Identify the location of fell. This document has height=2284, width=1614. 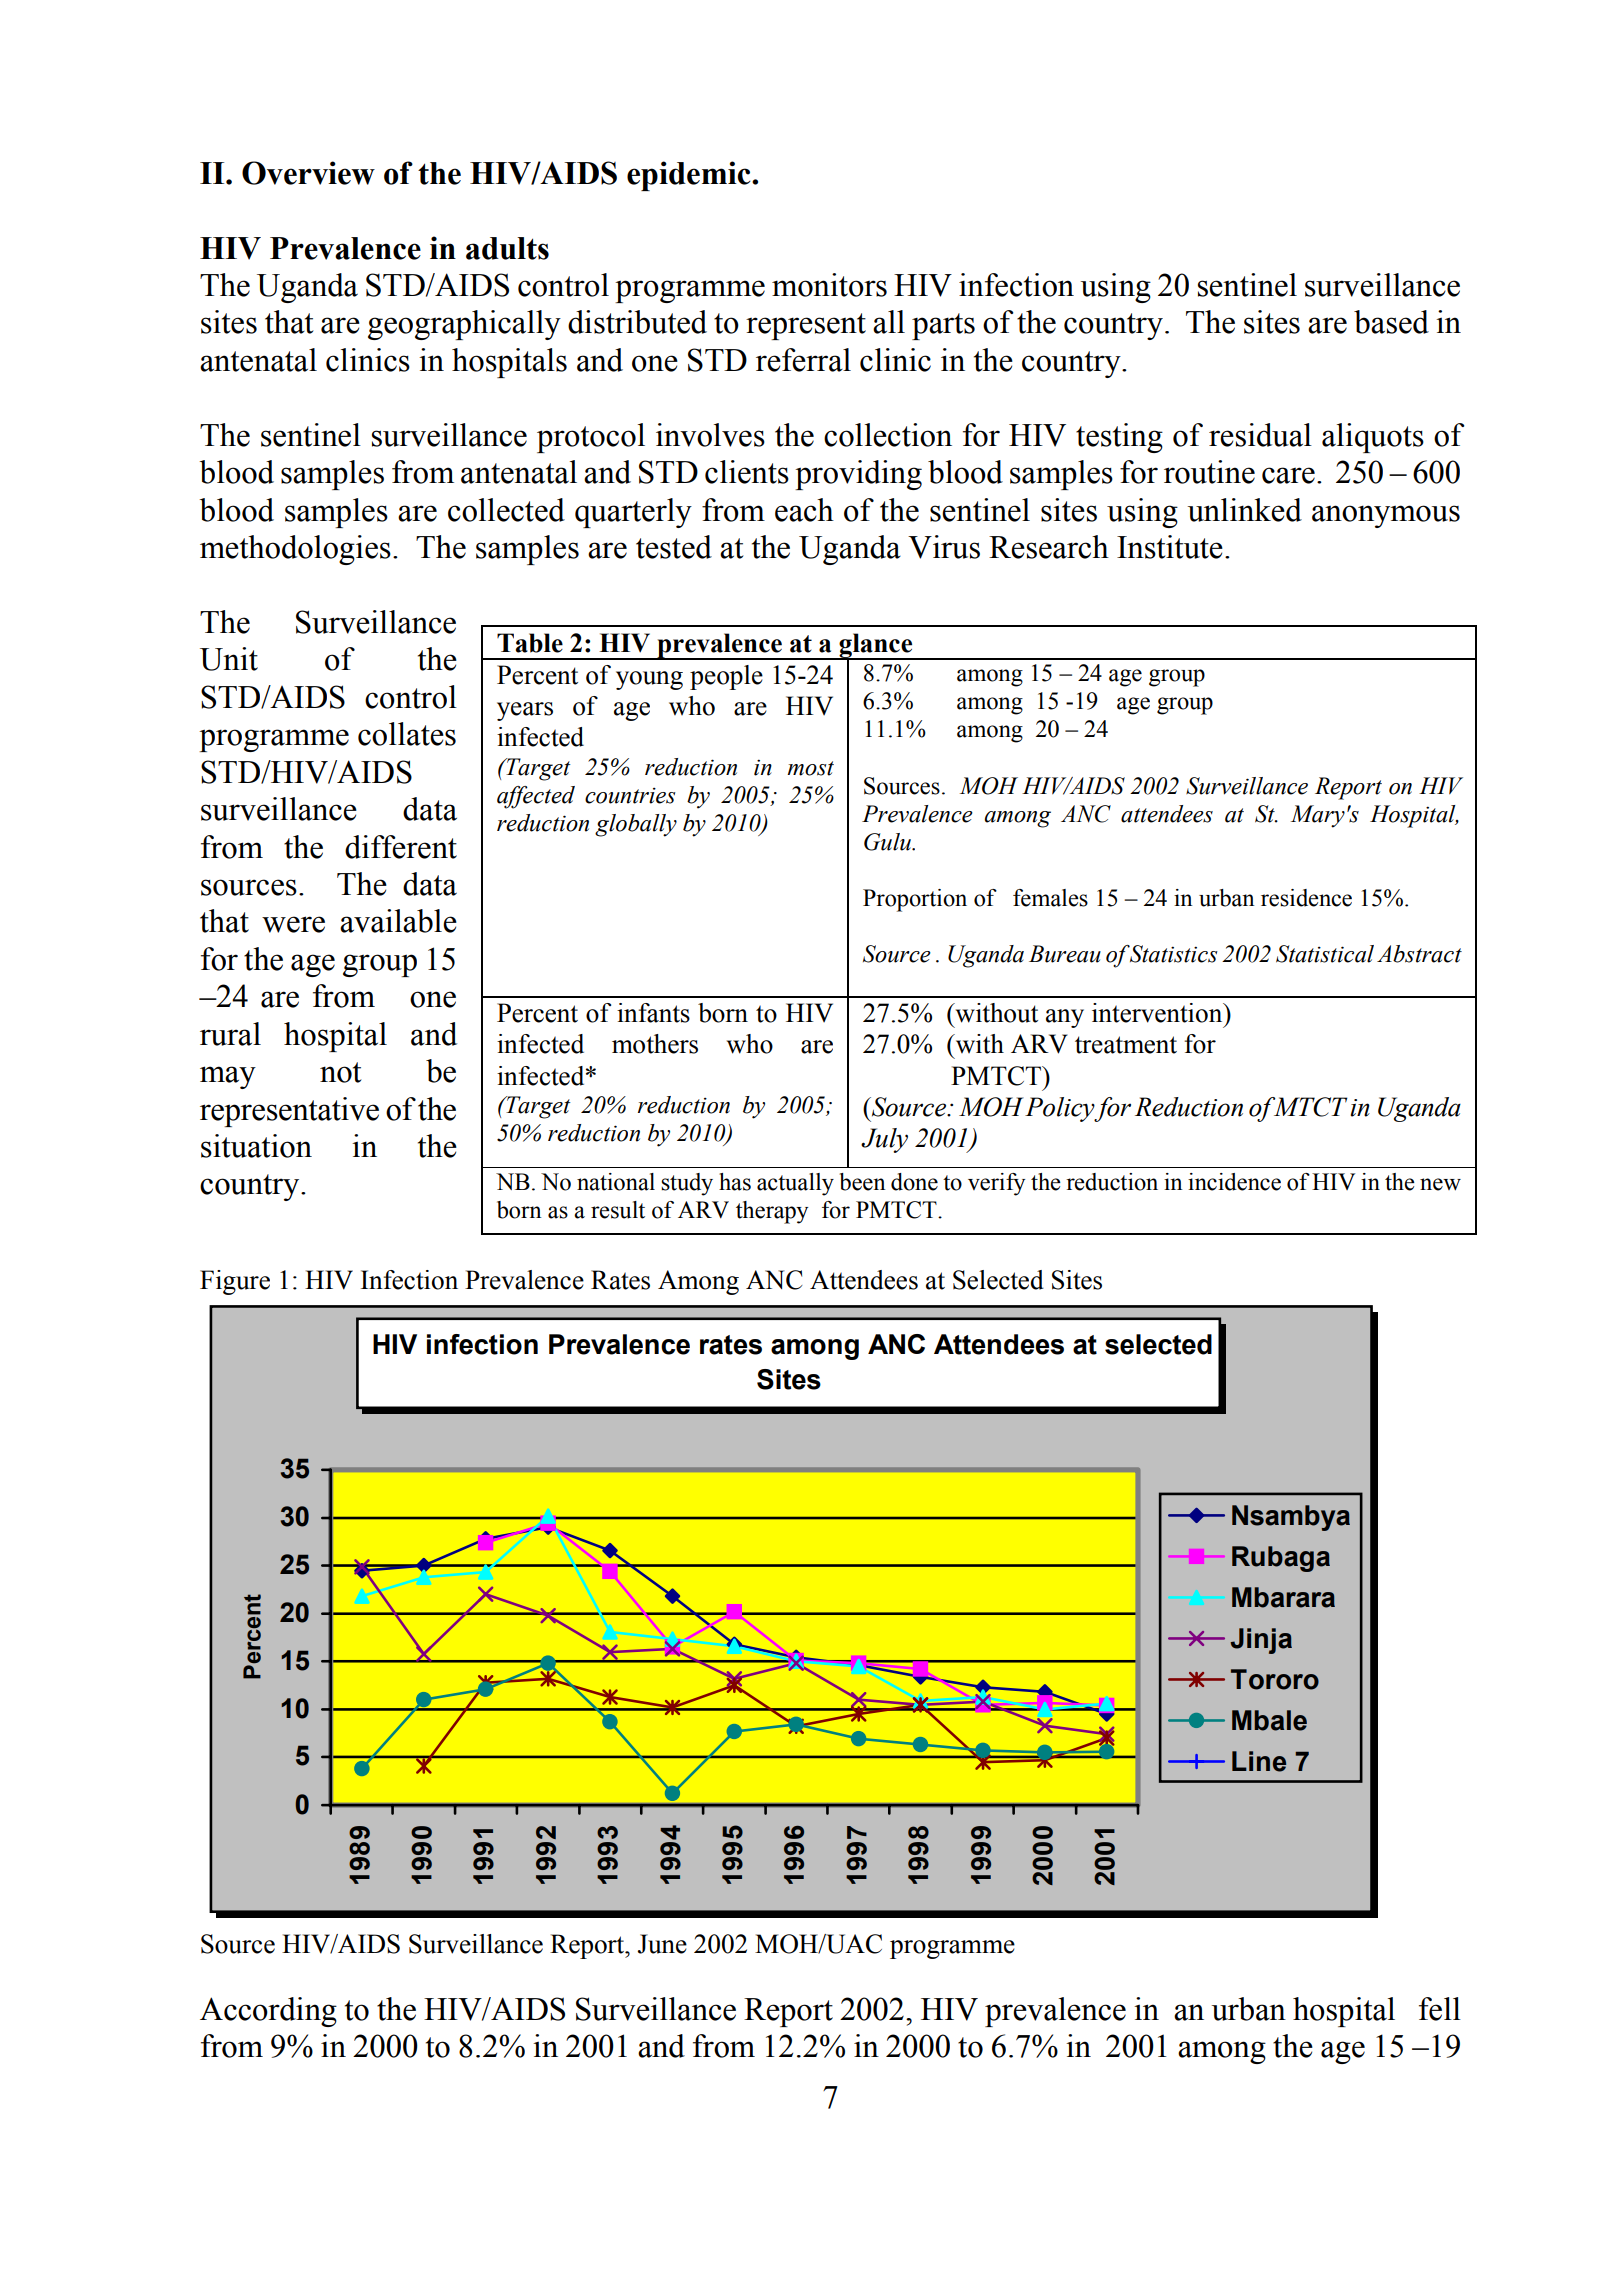
(1440, 2009).
